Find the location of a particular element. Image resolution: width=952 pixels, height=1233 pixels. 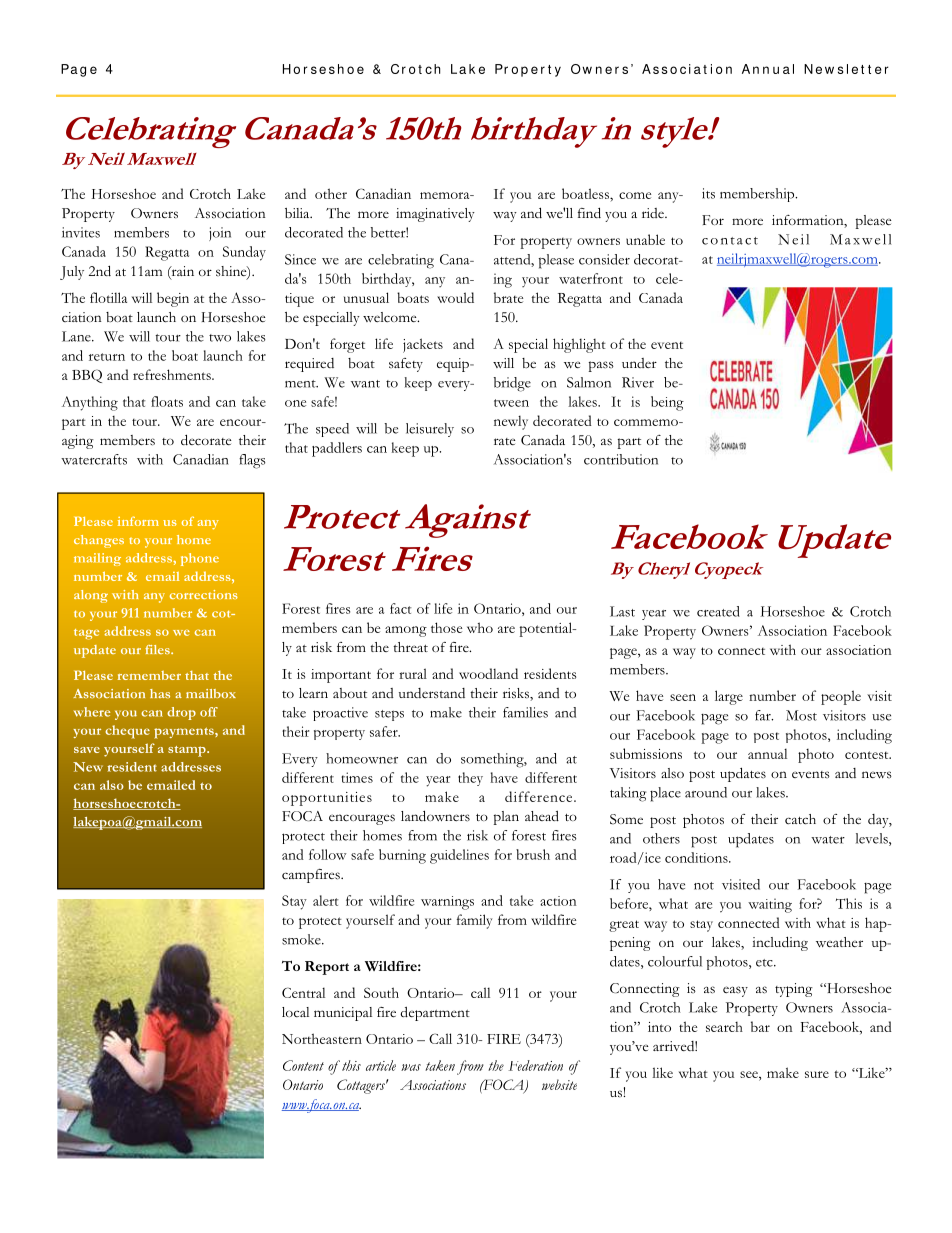

Content is located at coordinates (303, 1065).
